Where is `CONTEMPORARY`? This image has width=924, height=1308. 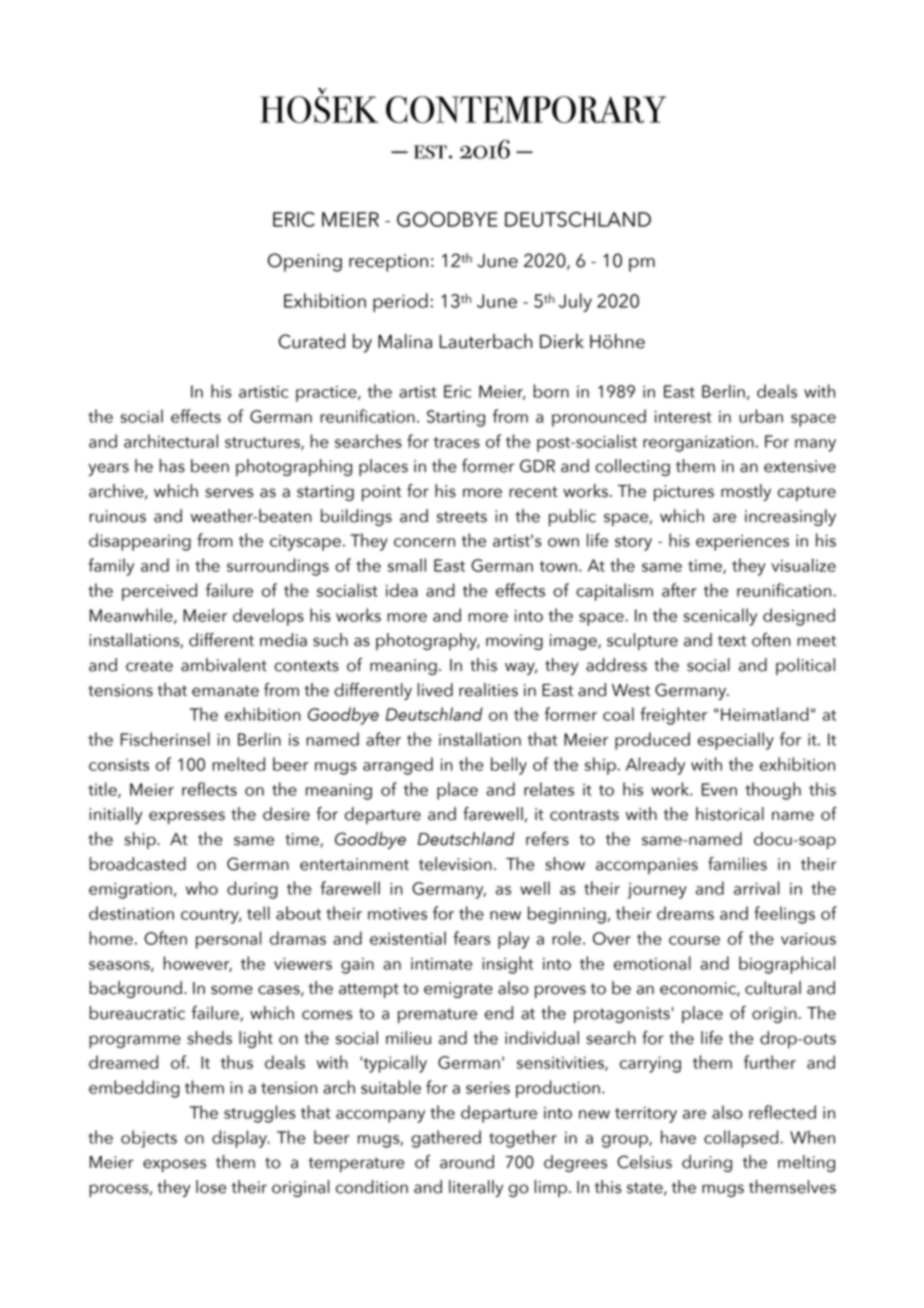
CONTEMPORARY is located at coordinates (526, 109).
